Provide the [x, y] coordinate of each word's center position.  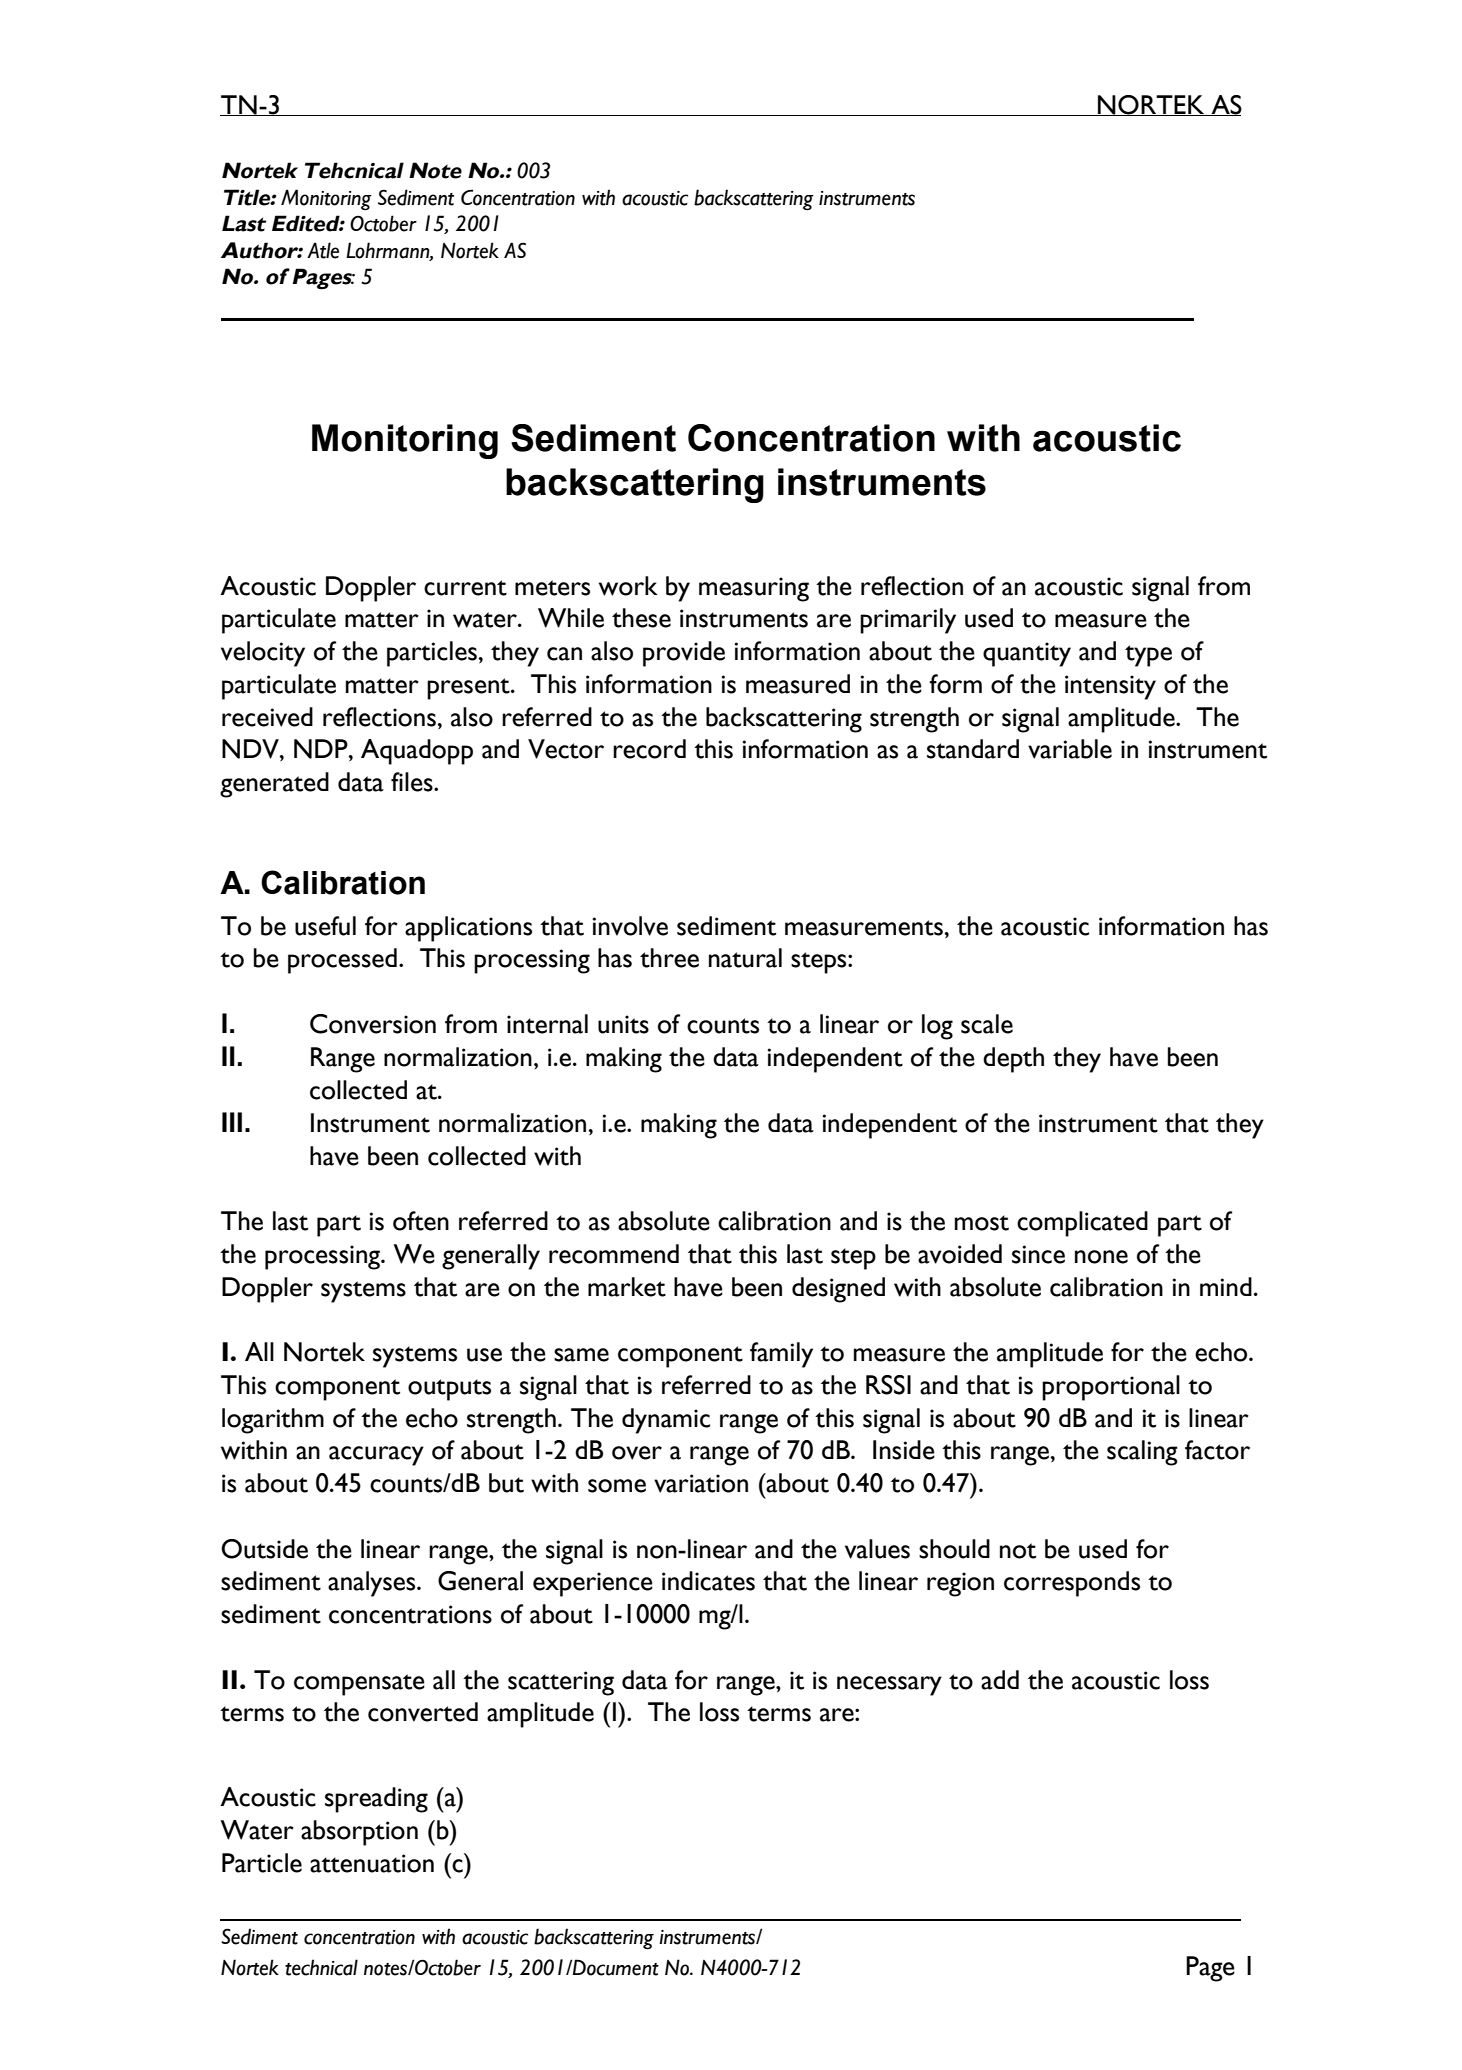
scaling [1142, 1453]
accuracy [376, 1456]
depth [1013, 1060]
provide [684, 654]
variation [701, 1483]
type [1148, 656]
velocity [263, 654]
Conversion [373, 1024]
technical [321, 1967]
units [623, 1024]
